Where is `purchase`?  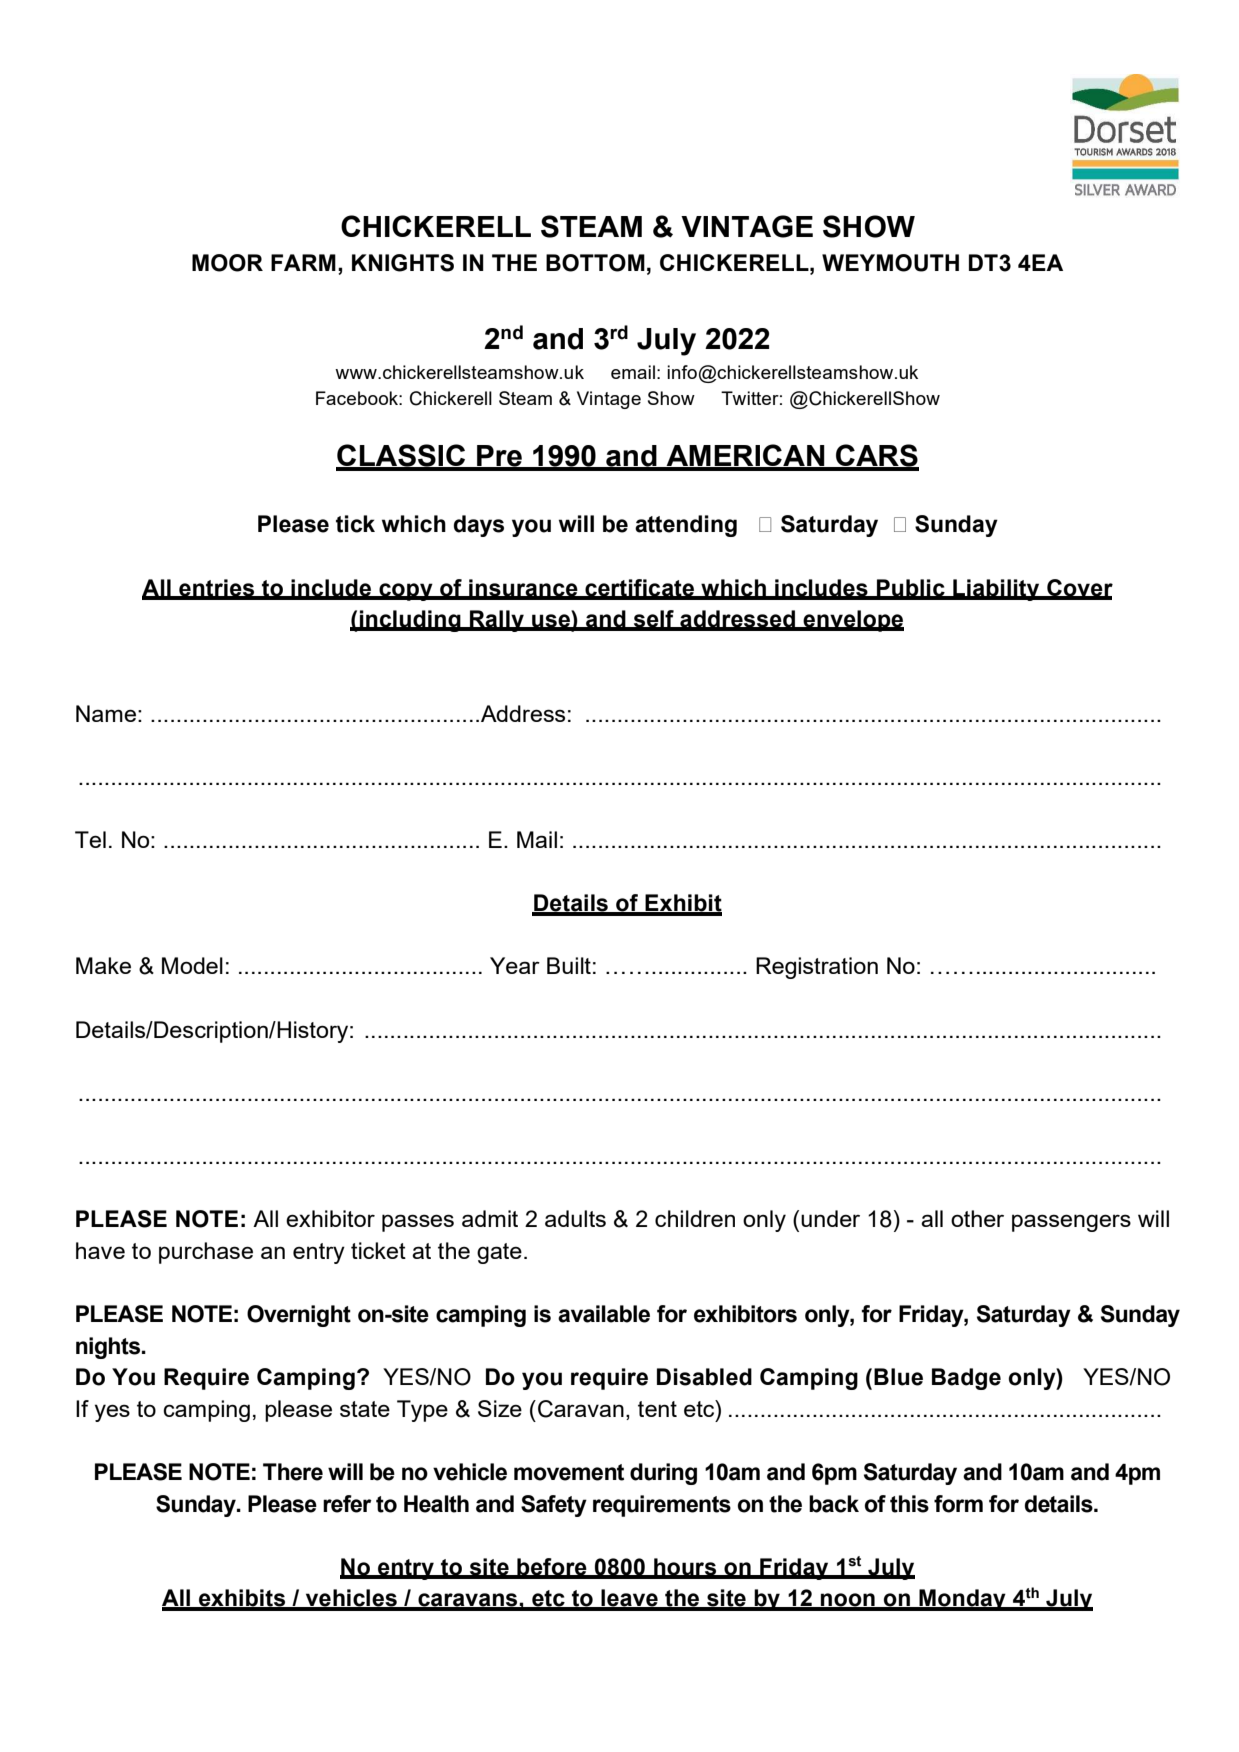
purchase is located at coordinates (206, 1253).
